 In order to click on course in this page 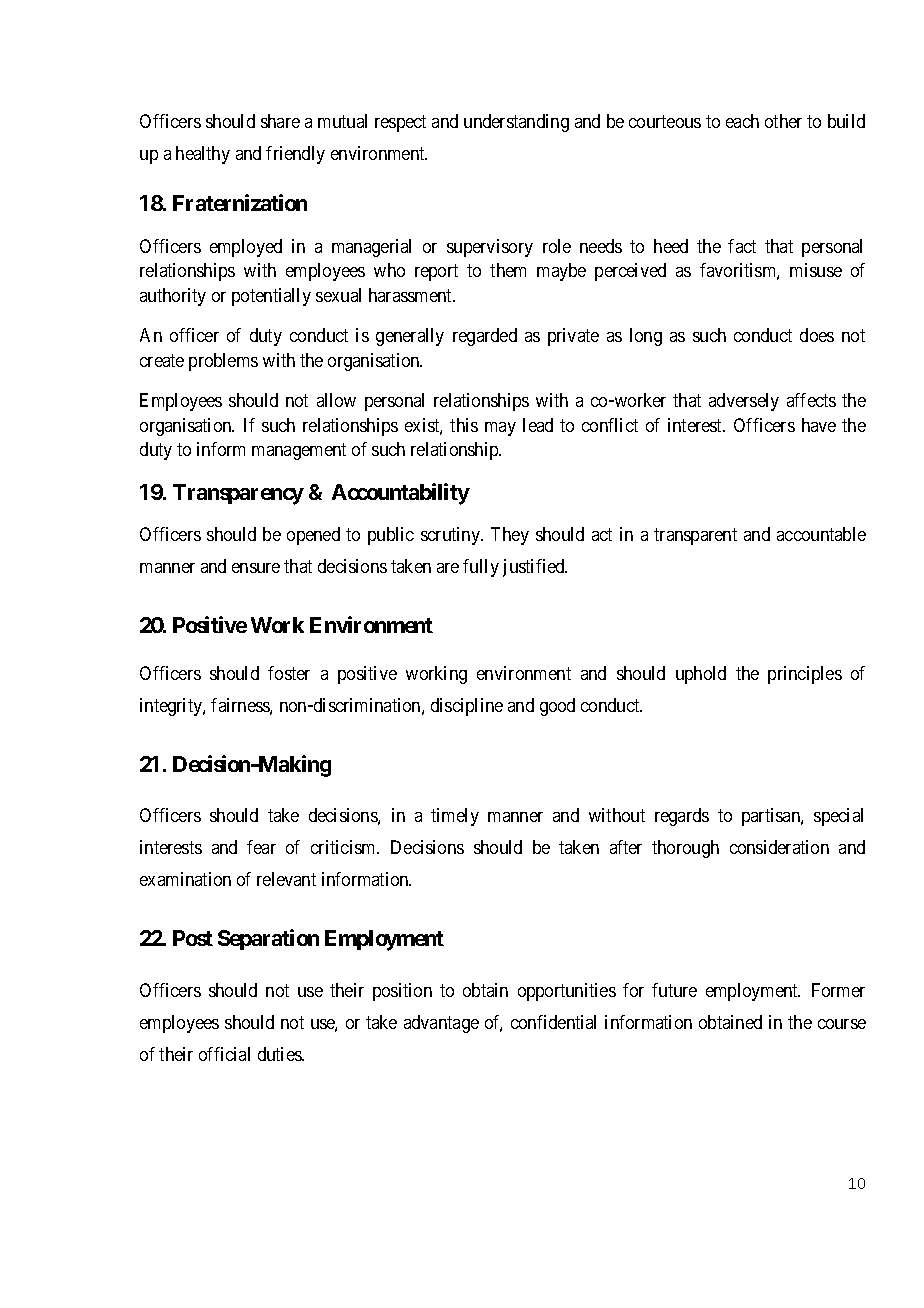, I will do `click(842, 1024)`.
